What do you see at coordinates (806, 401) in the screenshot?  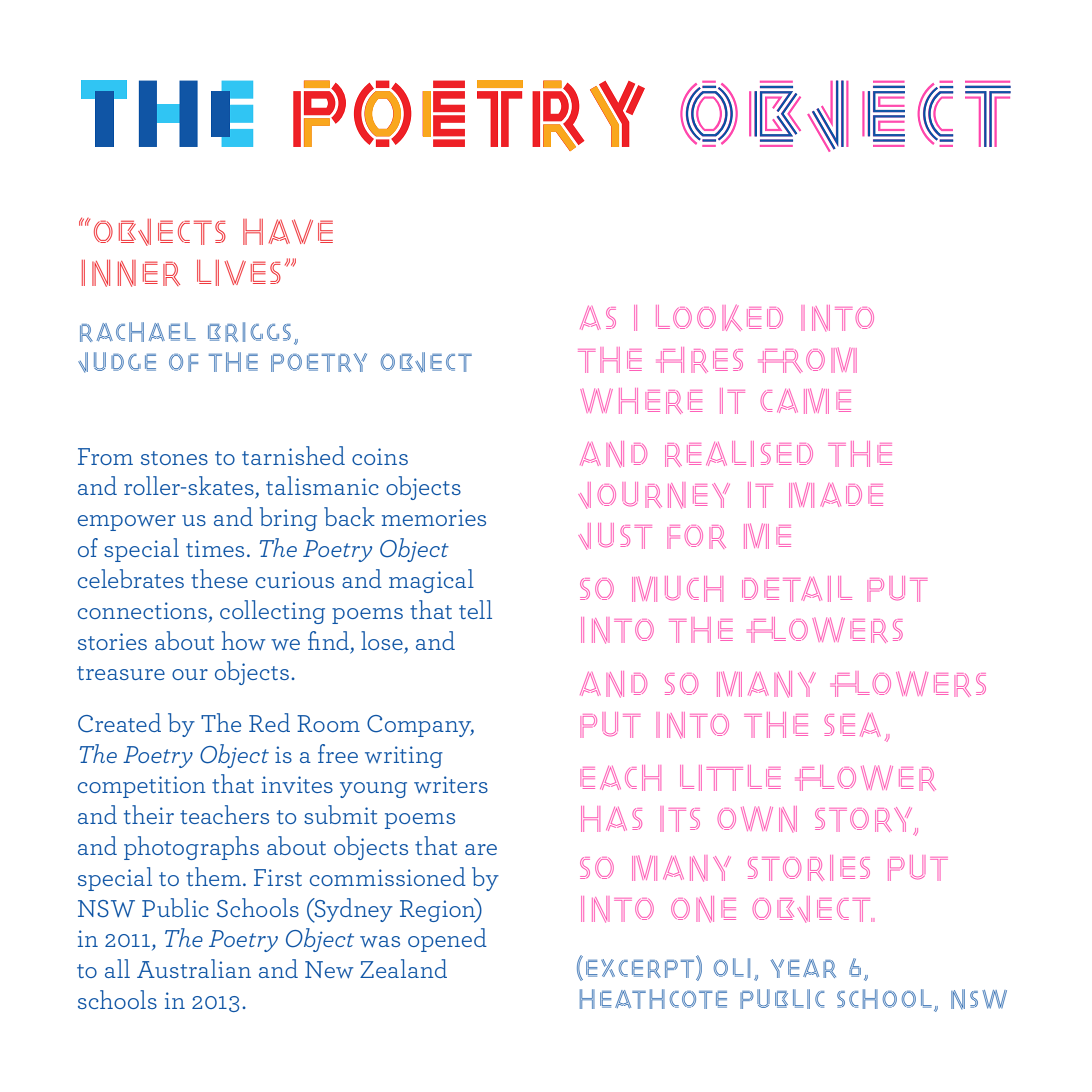 I see `came` at bounding box center [806, 401].
